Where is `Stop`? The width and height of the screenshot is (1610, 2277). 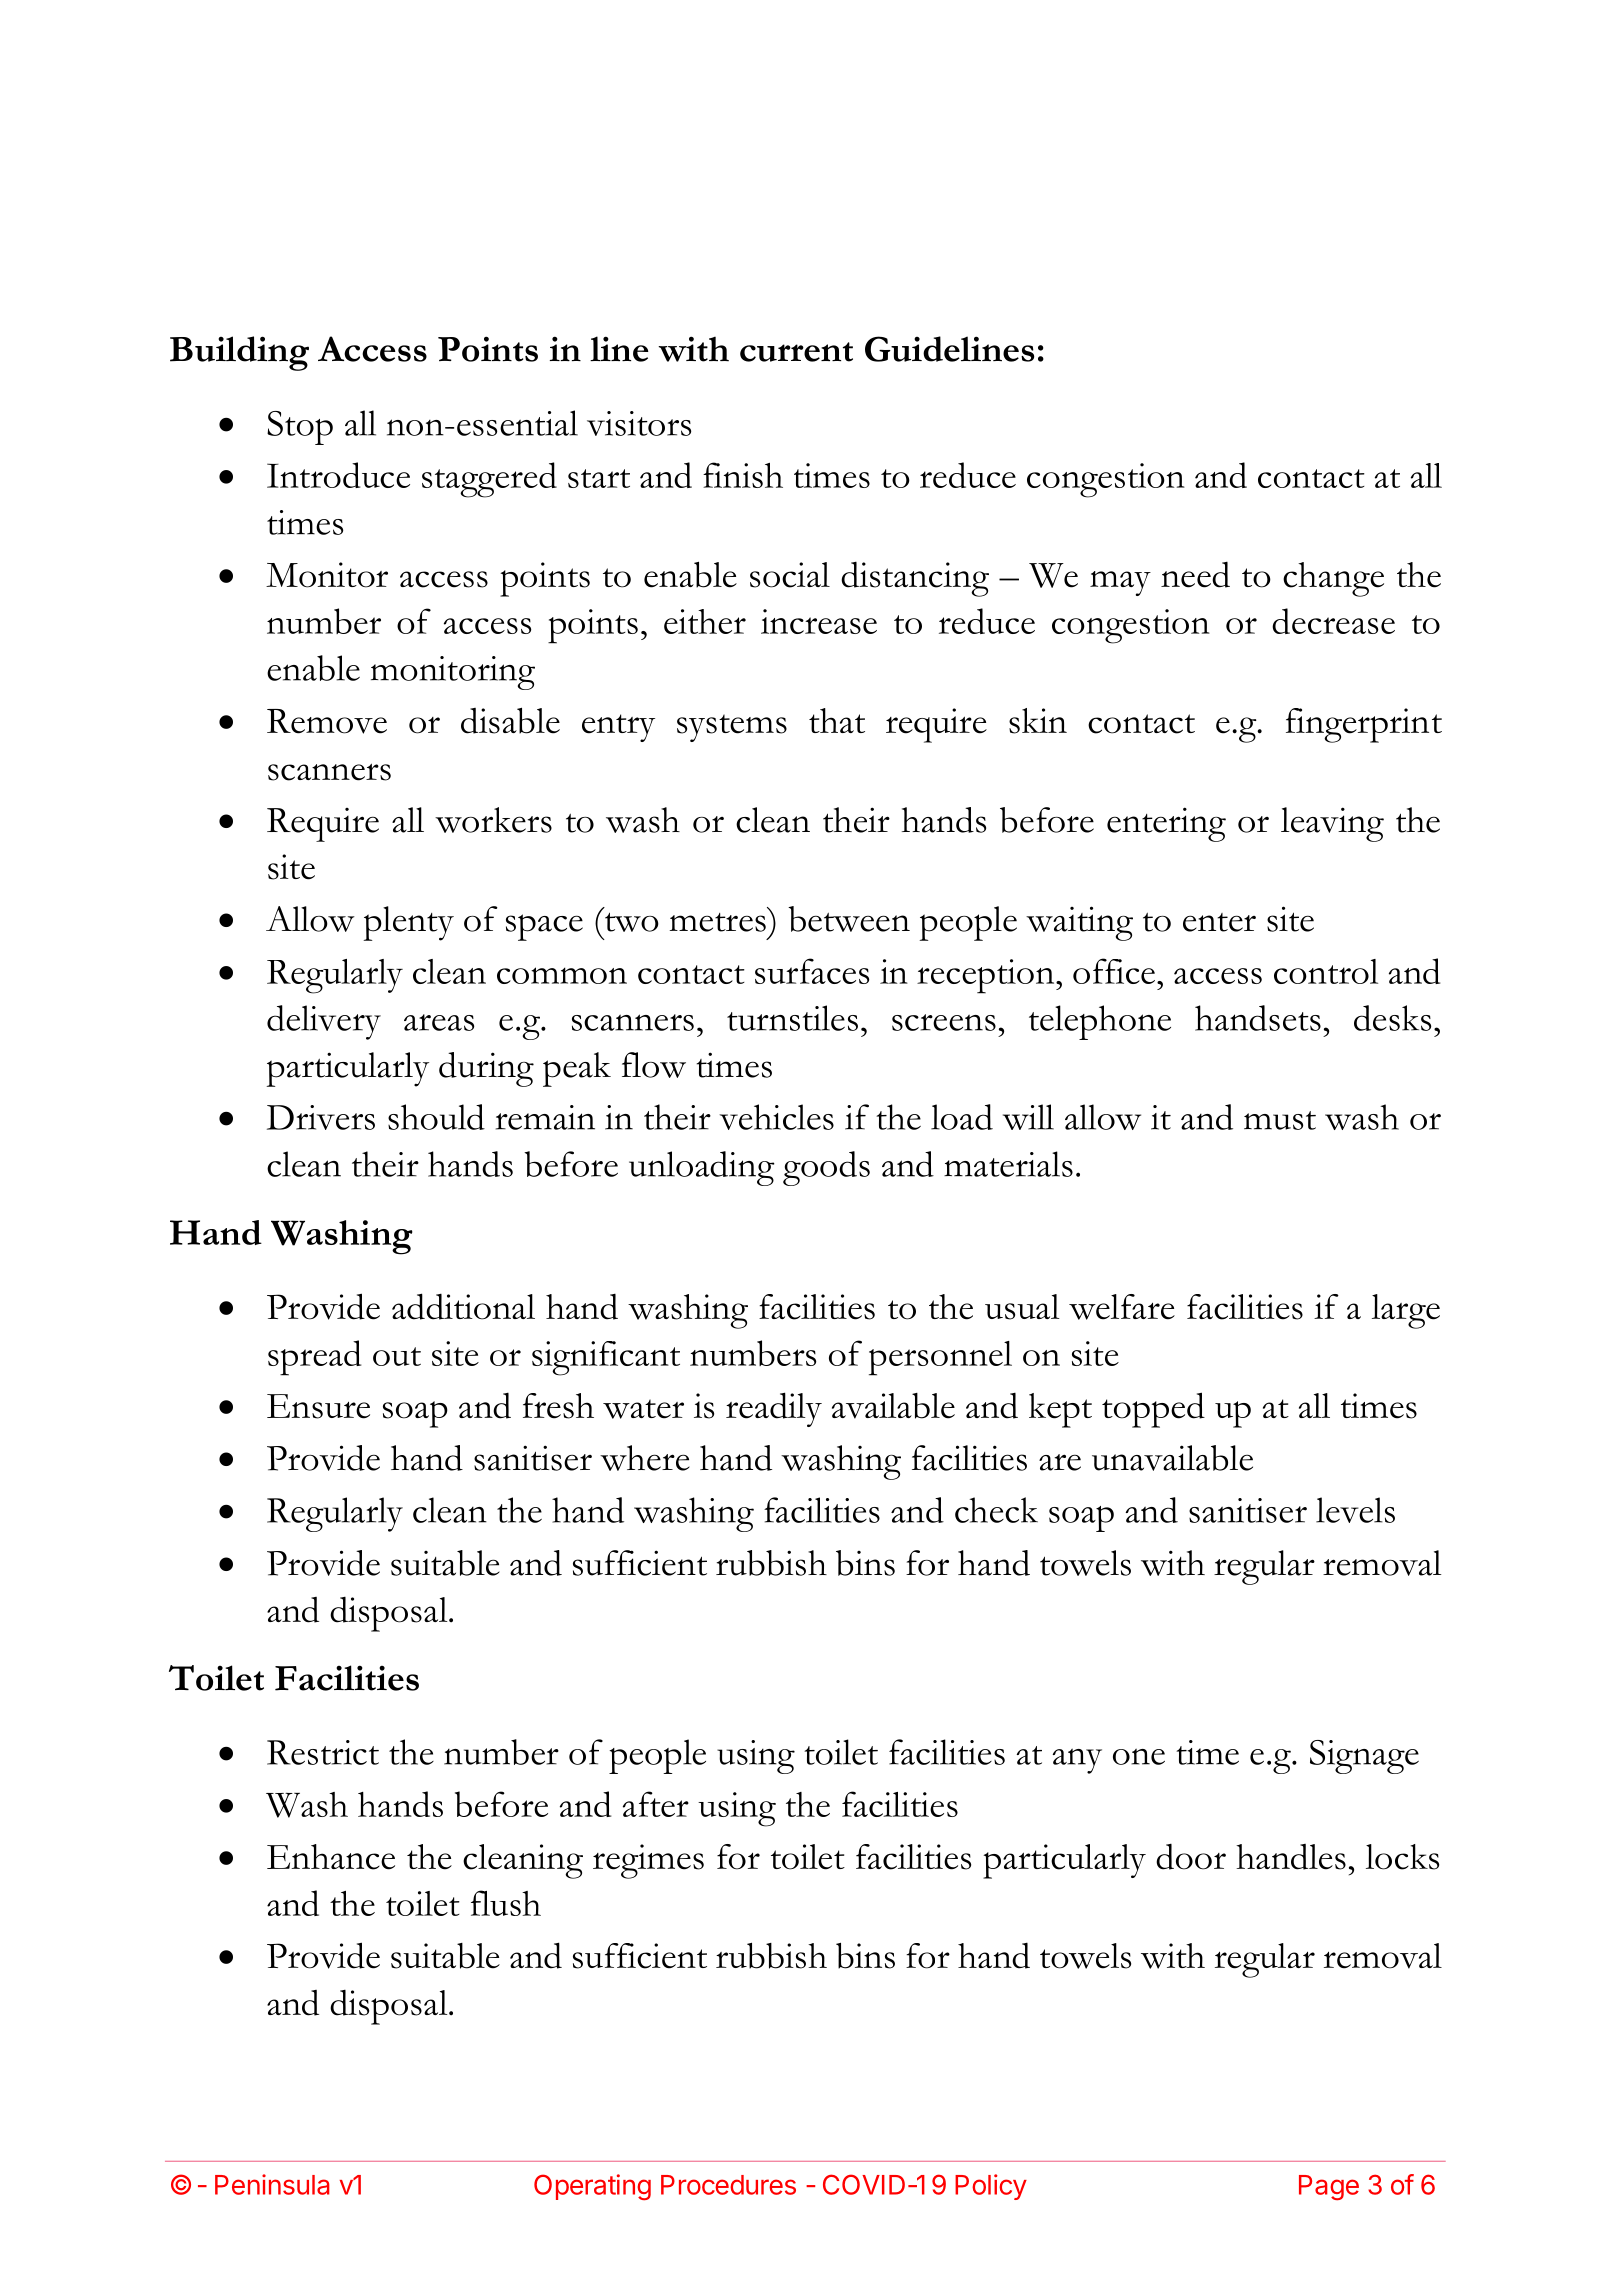
Stop is located at coordinates (300, 428).
